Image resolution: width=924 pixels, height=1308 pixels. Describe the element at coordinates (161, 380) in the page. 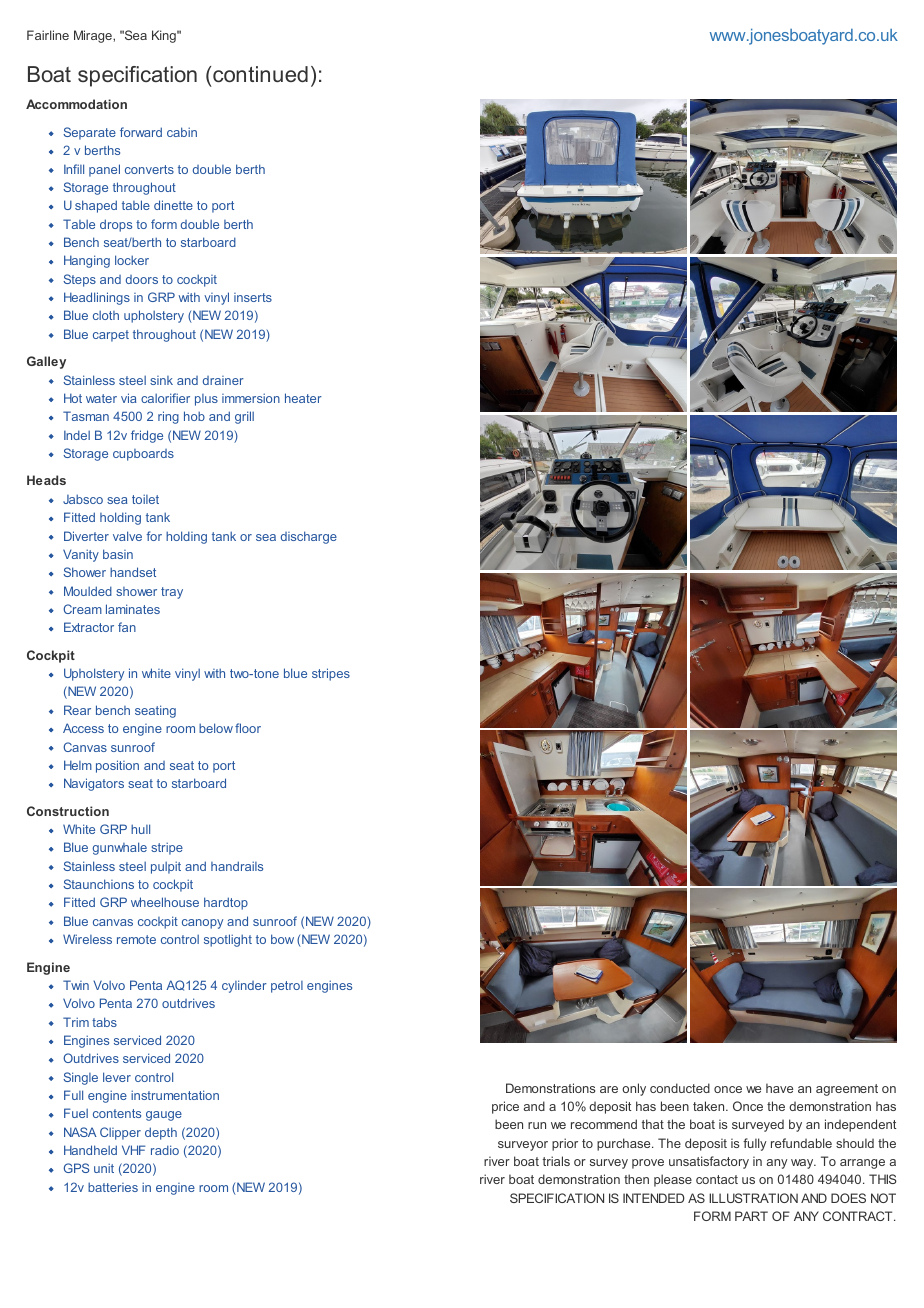

I see `sink` at that location.
